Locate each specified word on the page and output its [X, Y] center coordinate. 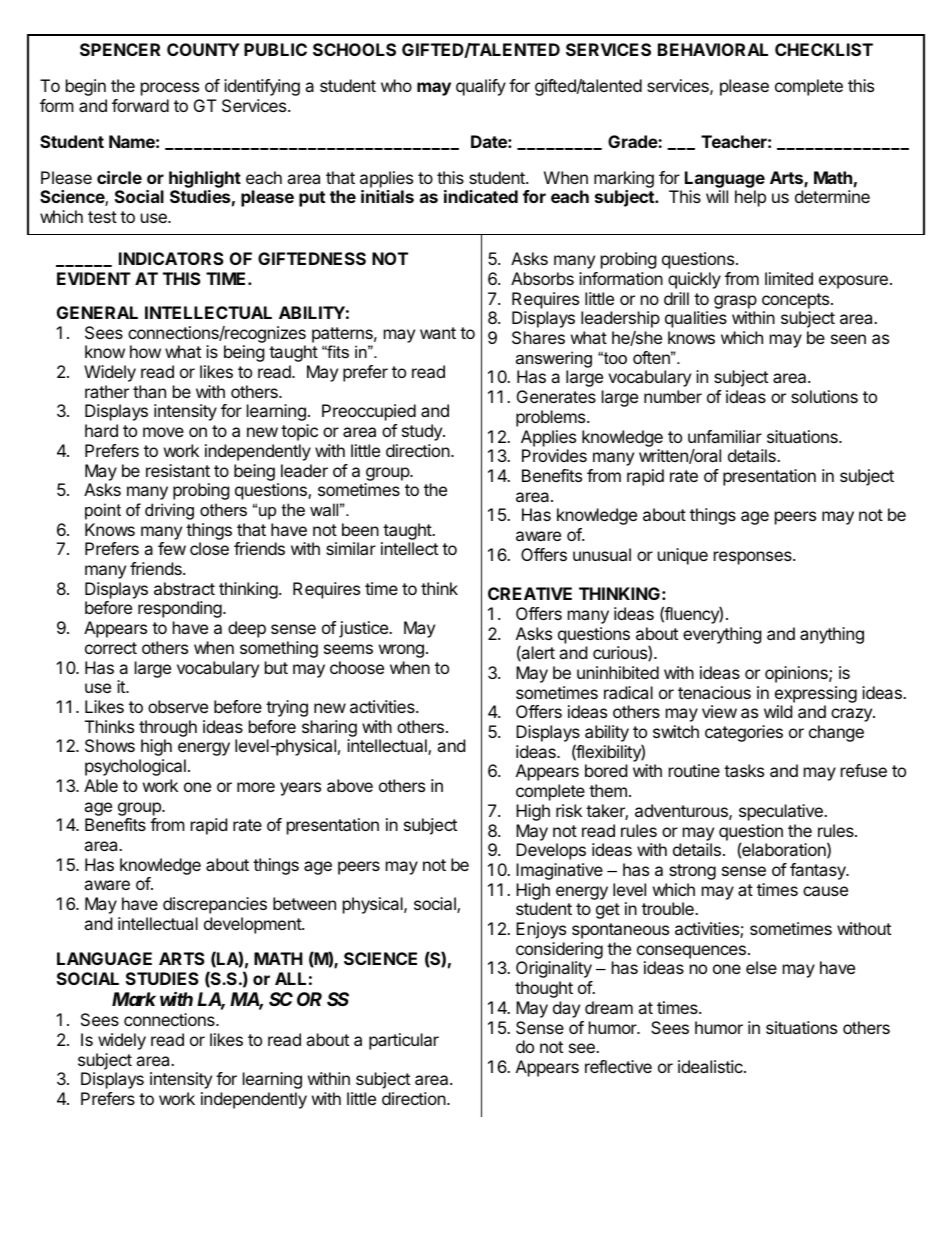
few [172, 548]
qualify [481, 87]
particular [404, 1041]
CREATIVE [530, 593]
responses [754, 558]
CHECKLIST [824, 49]
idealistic [711, 1066]
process [170, 89]
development [253, 925]
